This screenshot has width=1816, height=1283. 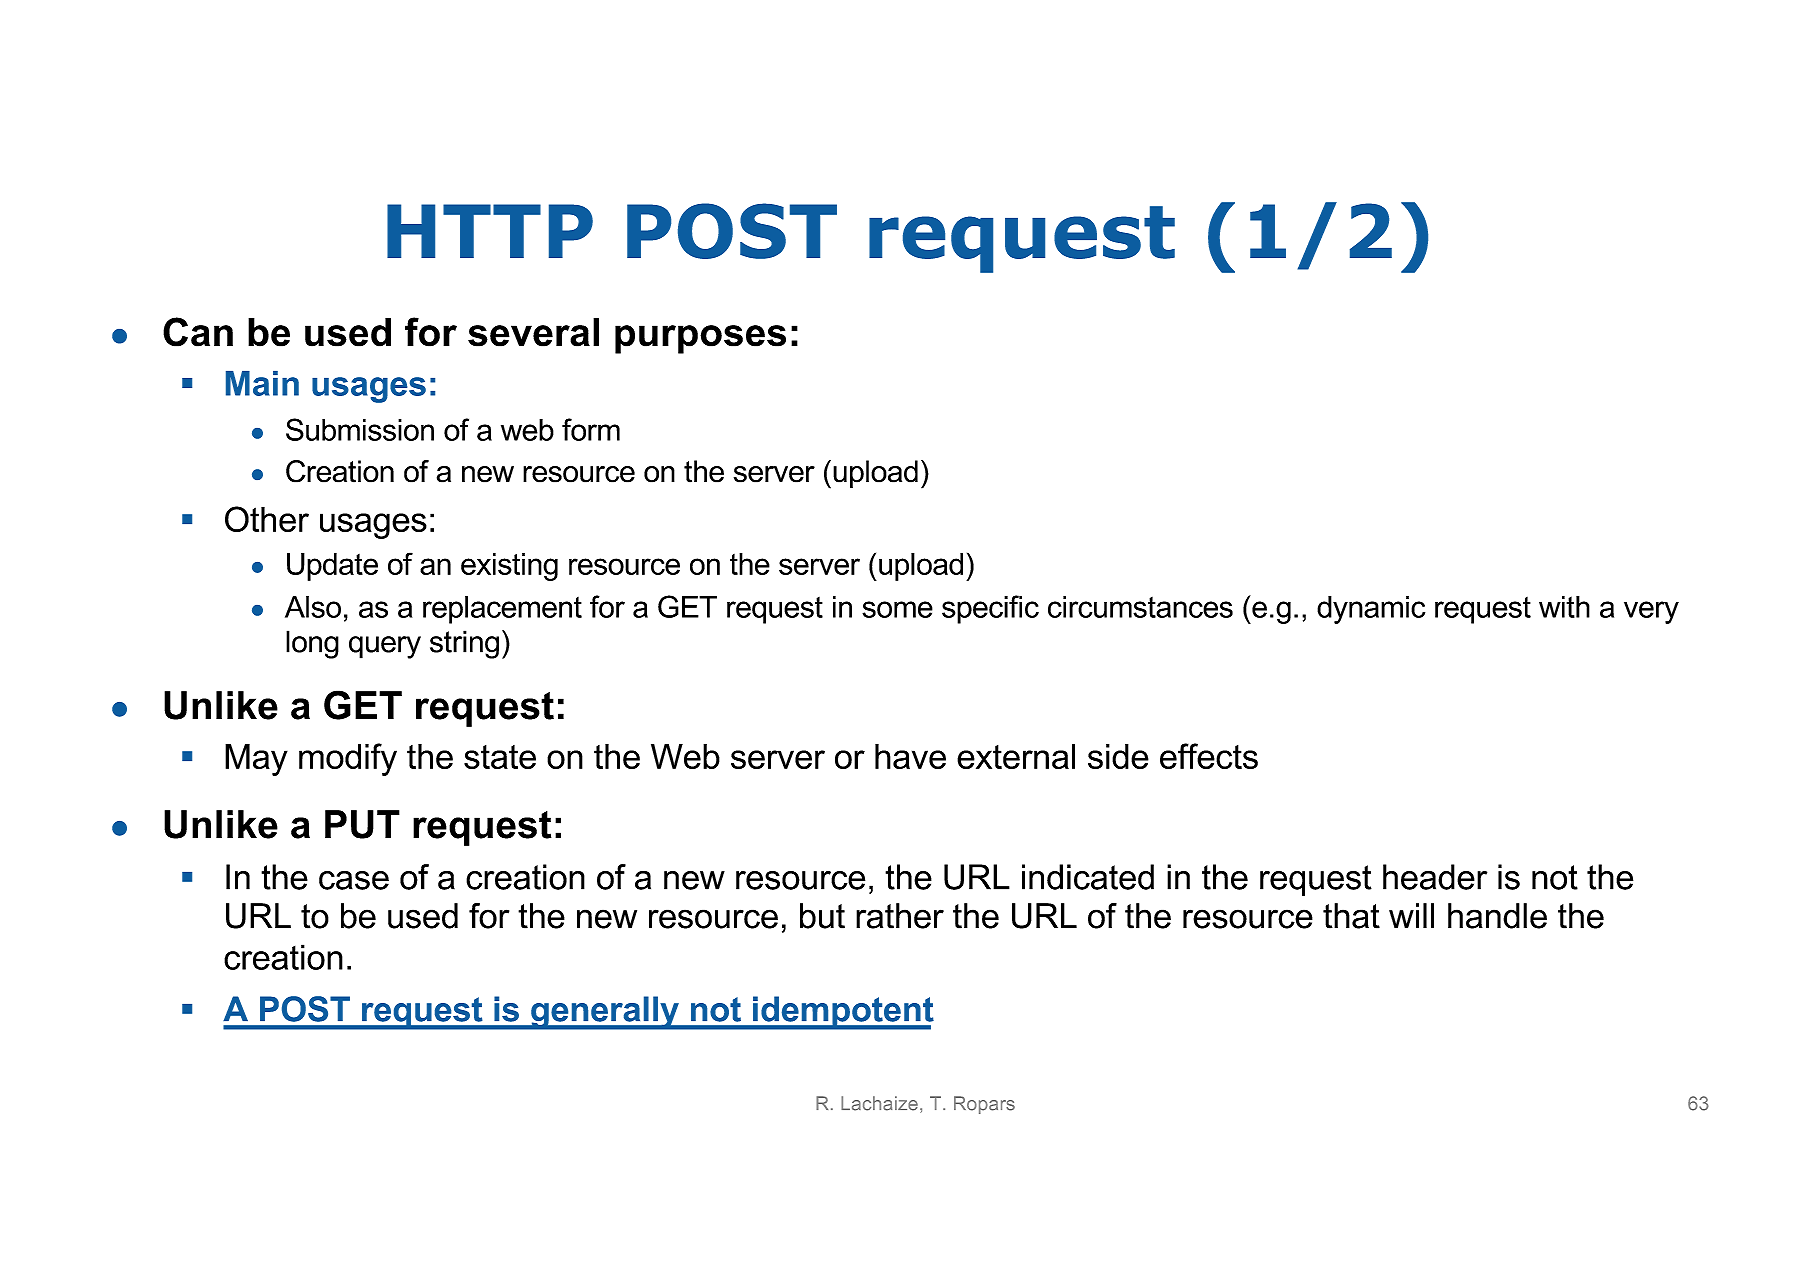 What do you see at coordinates (1088, 877) in the screenshot?
I see `indicated` at bounding box center [1088, 877].
